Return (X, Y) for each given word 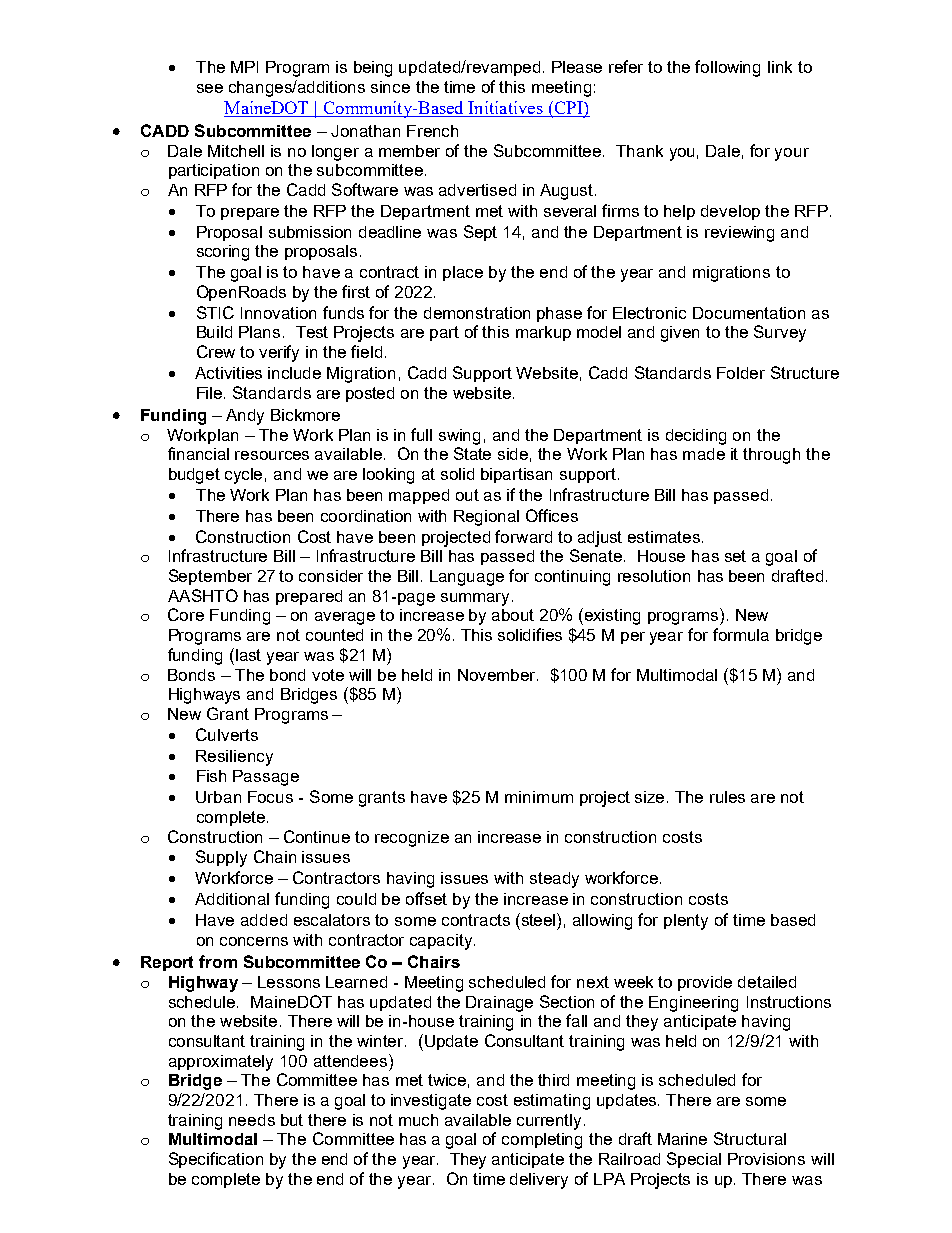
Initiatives (506, 109)
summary (475, 599)
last (247, 654)
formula (741, 634)
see (210, 88)
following (727, 68)
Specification (216, 1160)
